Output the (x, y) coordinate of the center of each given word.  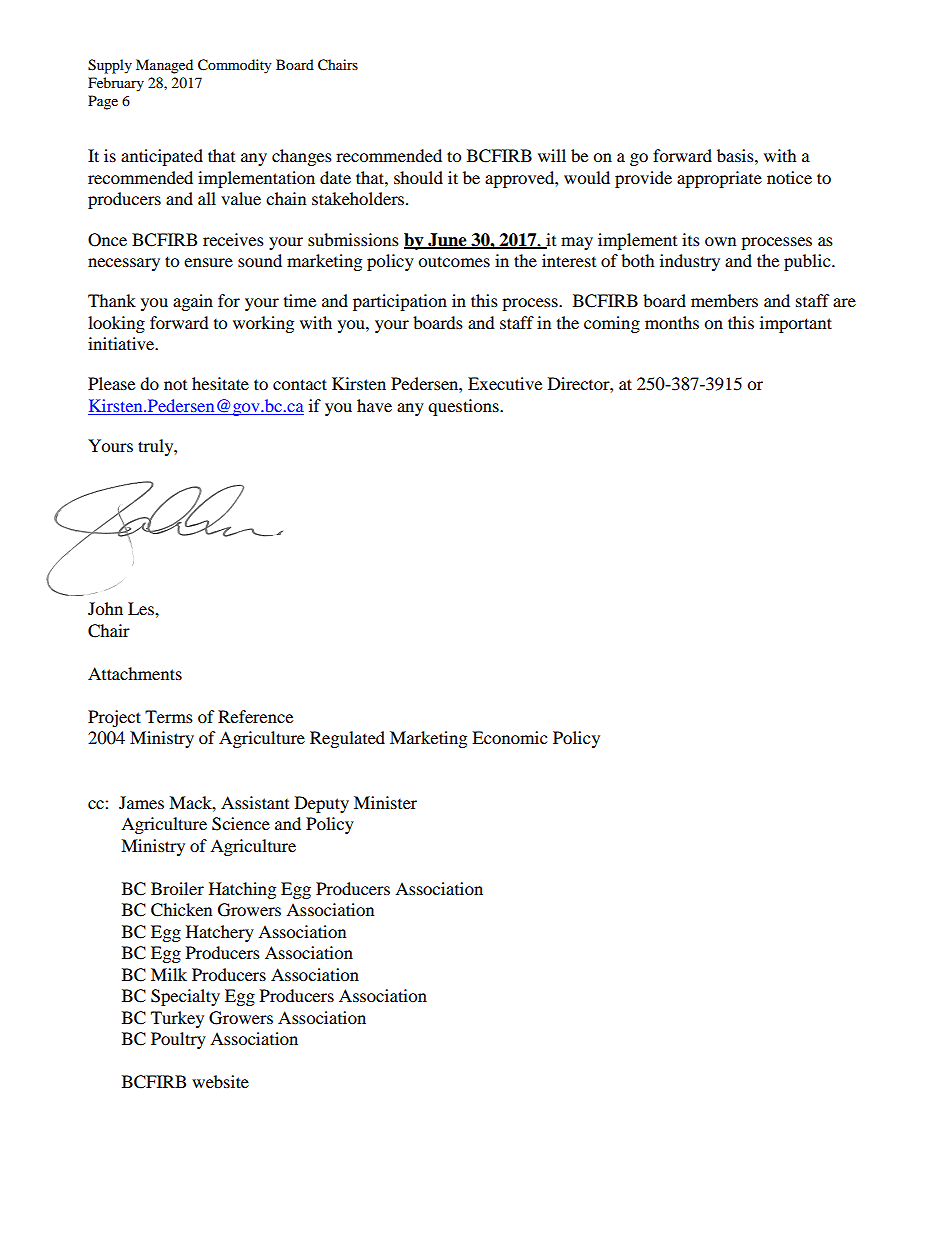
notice (789, 177)
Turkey (177, 1019)
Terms (169, 716)
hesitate (220, 383)
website (220, 1081)
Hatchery (220, 933)
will (552, 155)
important (796, 324)
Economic (509, 737)
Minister (385, 802)
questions (464, 407)
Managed (164, 66)
